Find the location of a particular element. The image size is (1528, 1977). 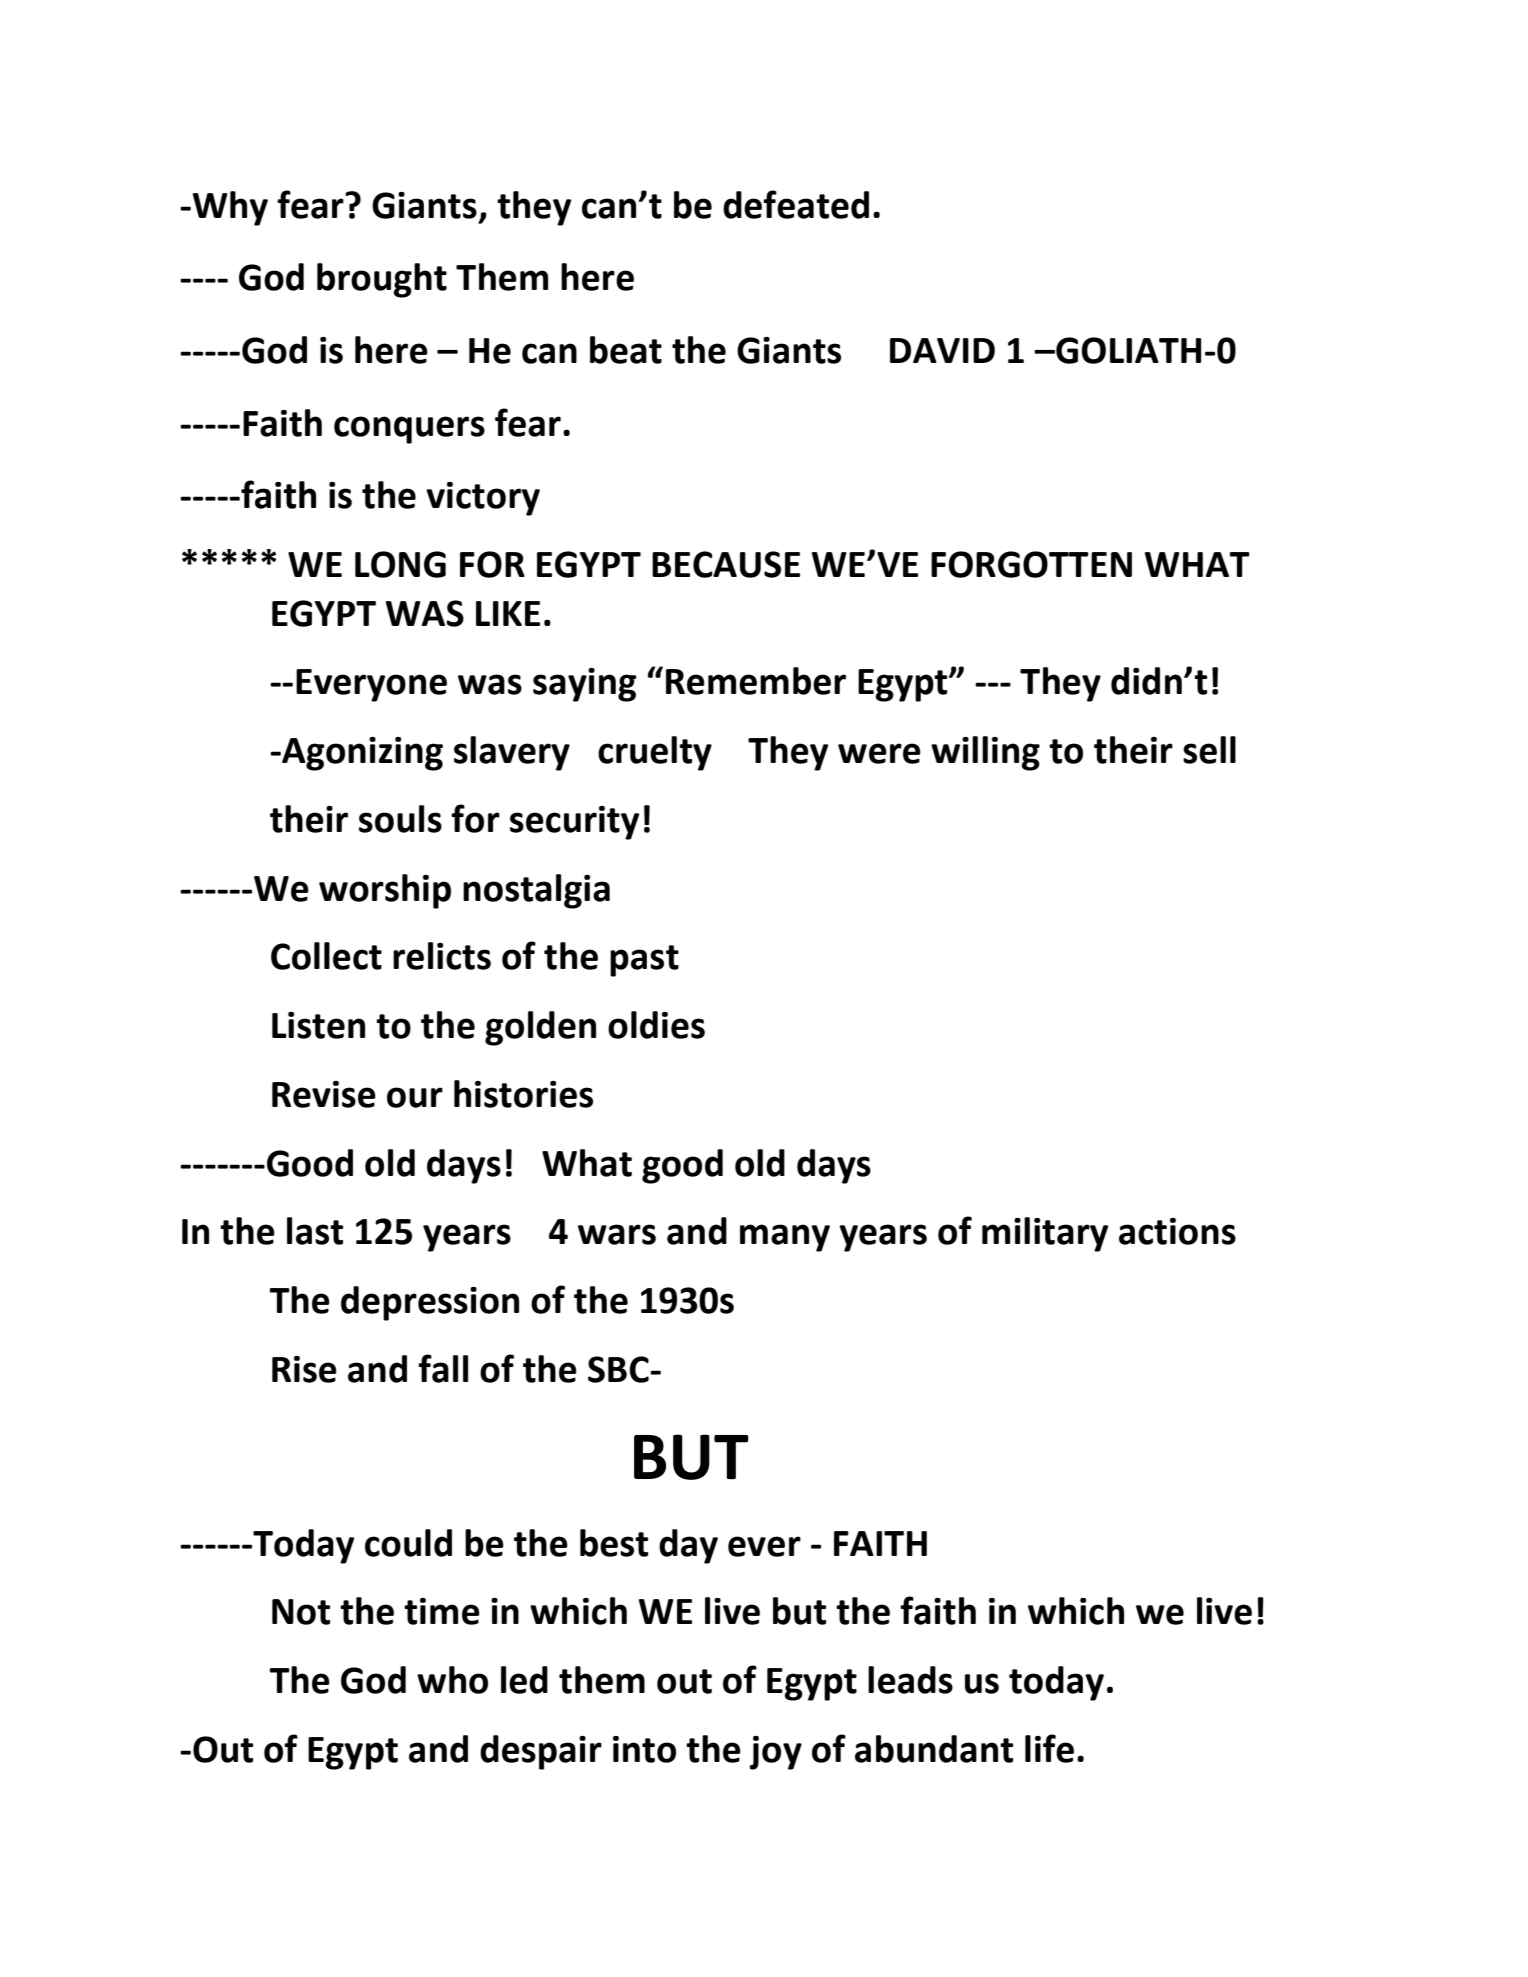

willing is located at coordinates (985, 753).
